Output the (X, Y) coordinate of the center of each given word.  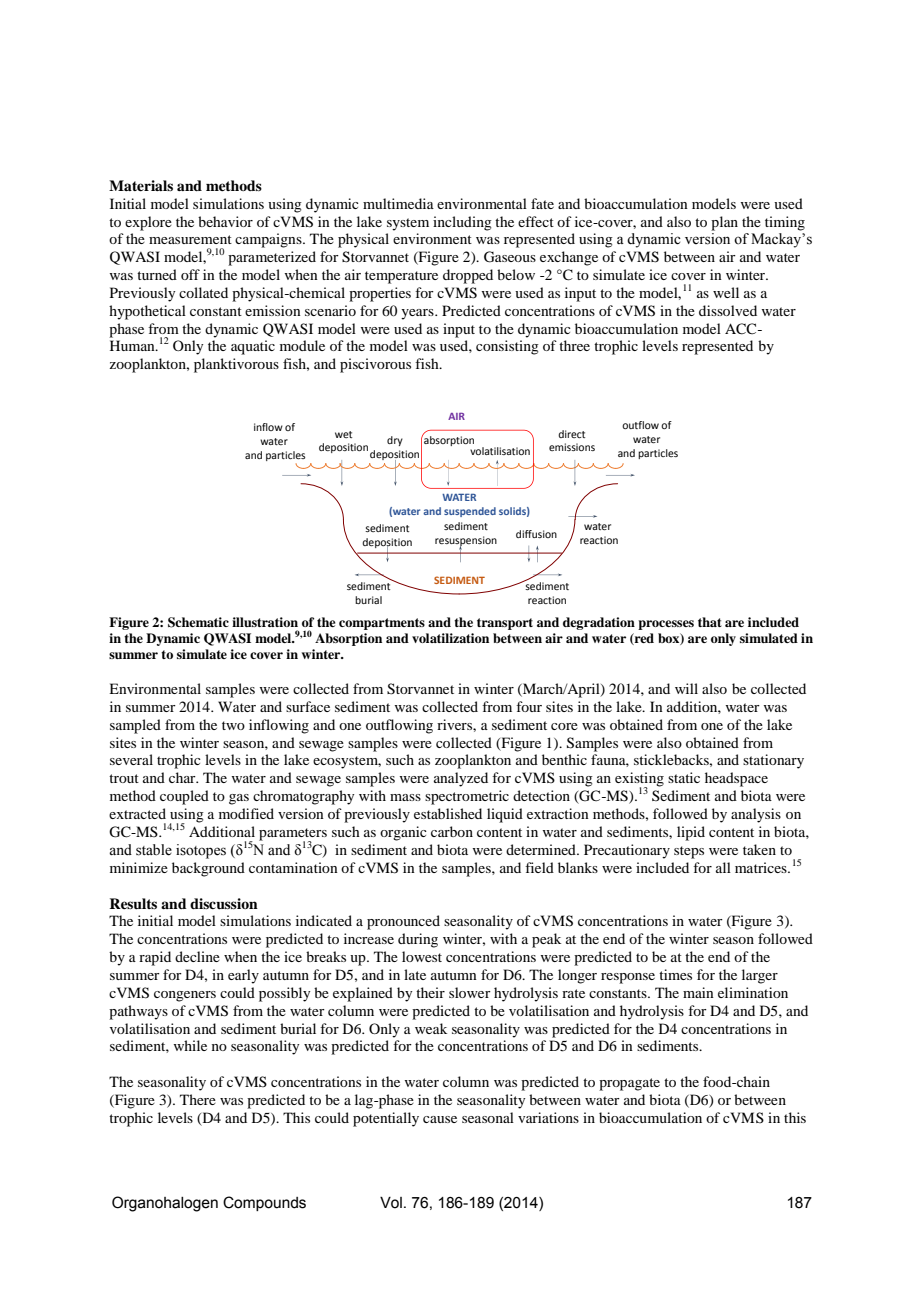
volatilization (450, 638)
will (686, 688)
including (462, 223)
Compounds (264, 1203)
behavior (225, 221)
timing (785, 223)
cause (440, 1119)
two (233, 725)
